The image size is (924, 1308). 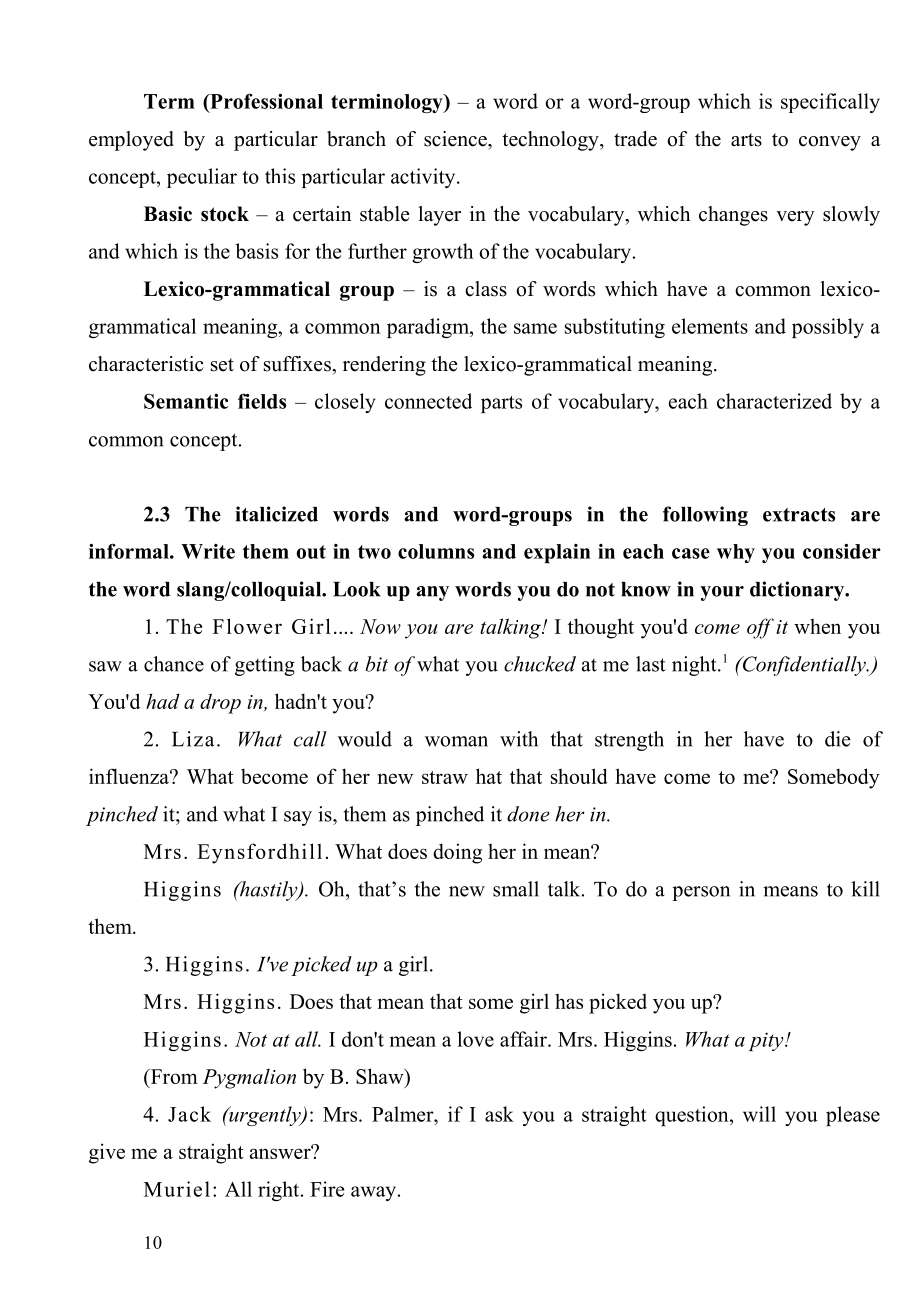 I want to click on hastily, so click(x=268, y=891).
